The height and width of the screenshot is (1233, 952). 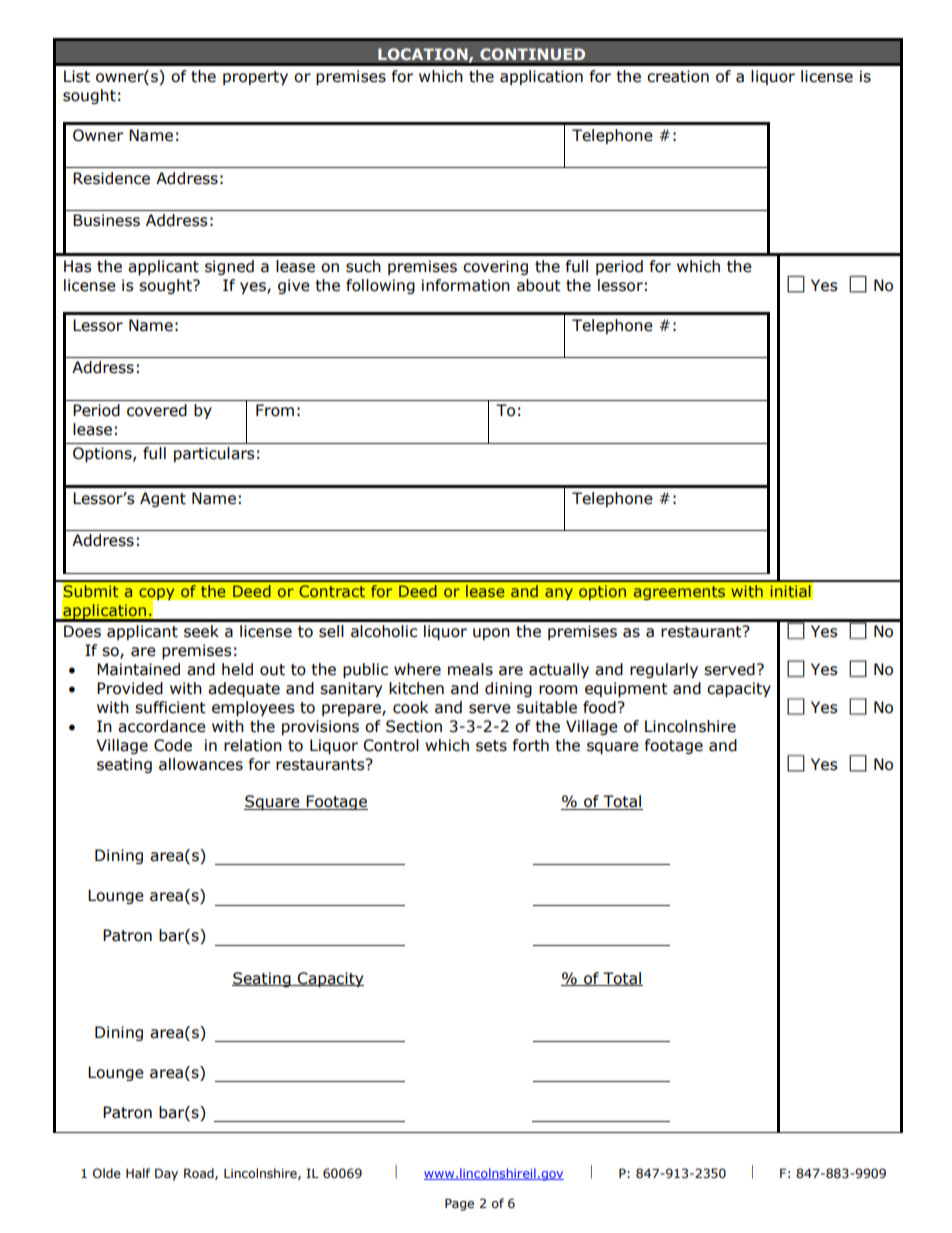 I want to click on Day, so click(x=166, y=1174).
